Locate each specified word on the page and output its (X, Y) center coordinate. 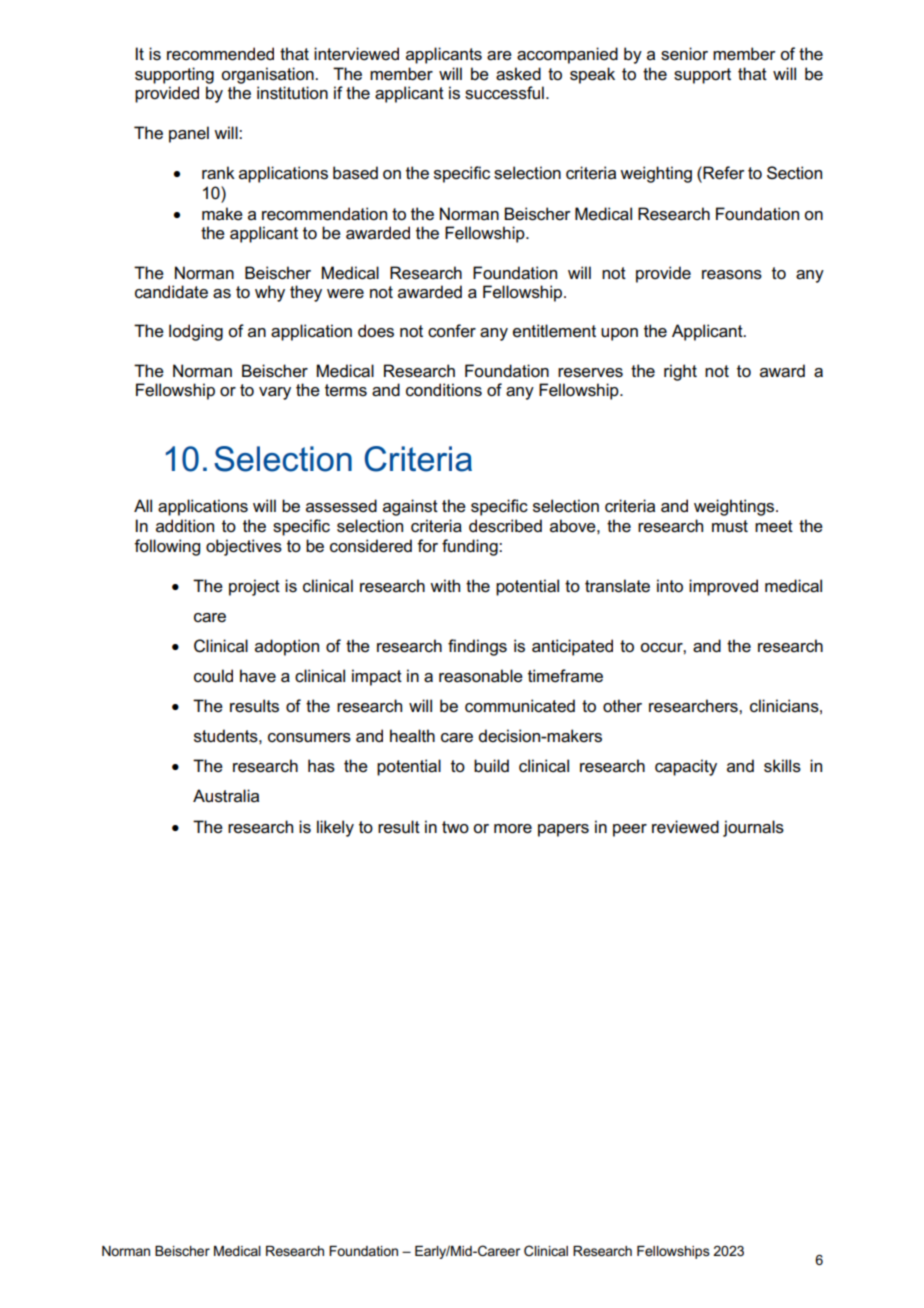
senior (684, 54)
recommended (220, 54)
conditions (444, 390)
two (455, 827)
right (680, 372)
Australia (226, 796)
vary (275, 393)
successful (504, 93)
